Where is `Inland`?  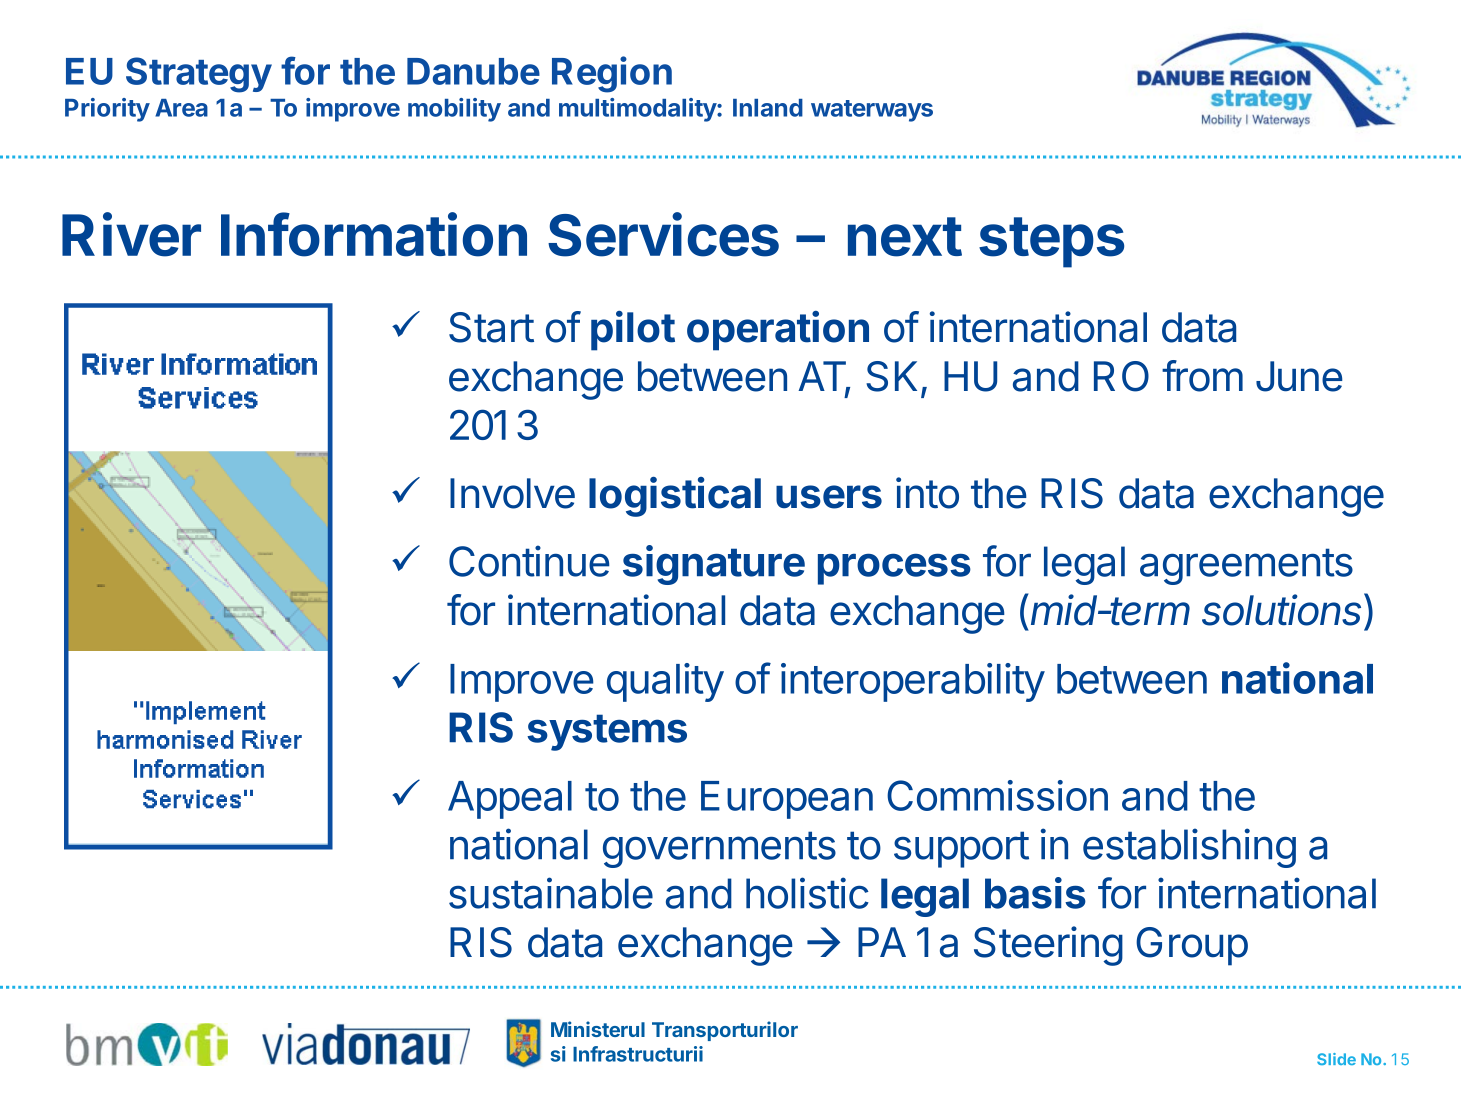
Inland is located at coordinates (768, 108).
